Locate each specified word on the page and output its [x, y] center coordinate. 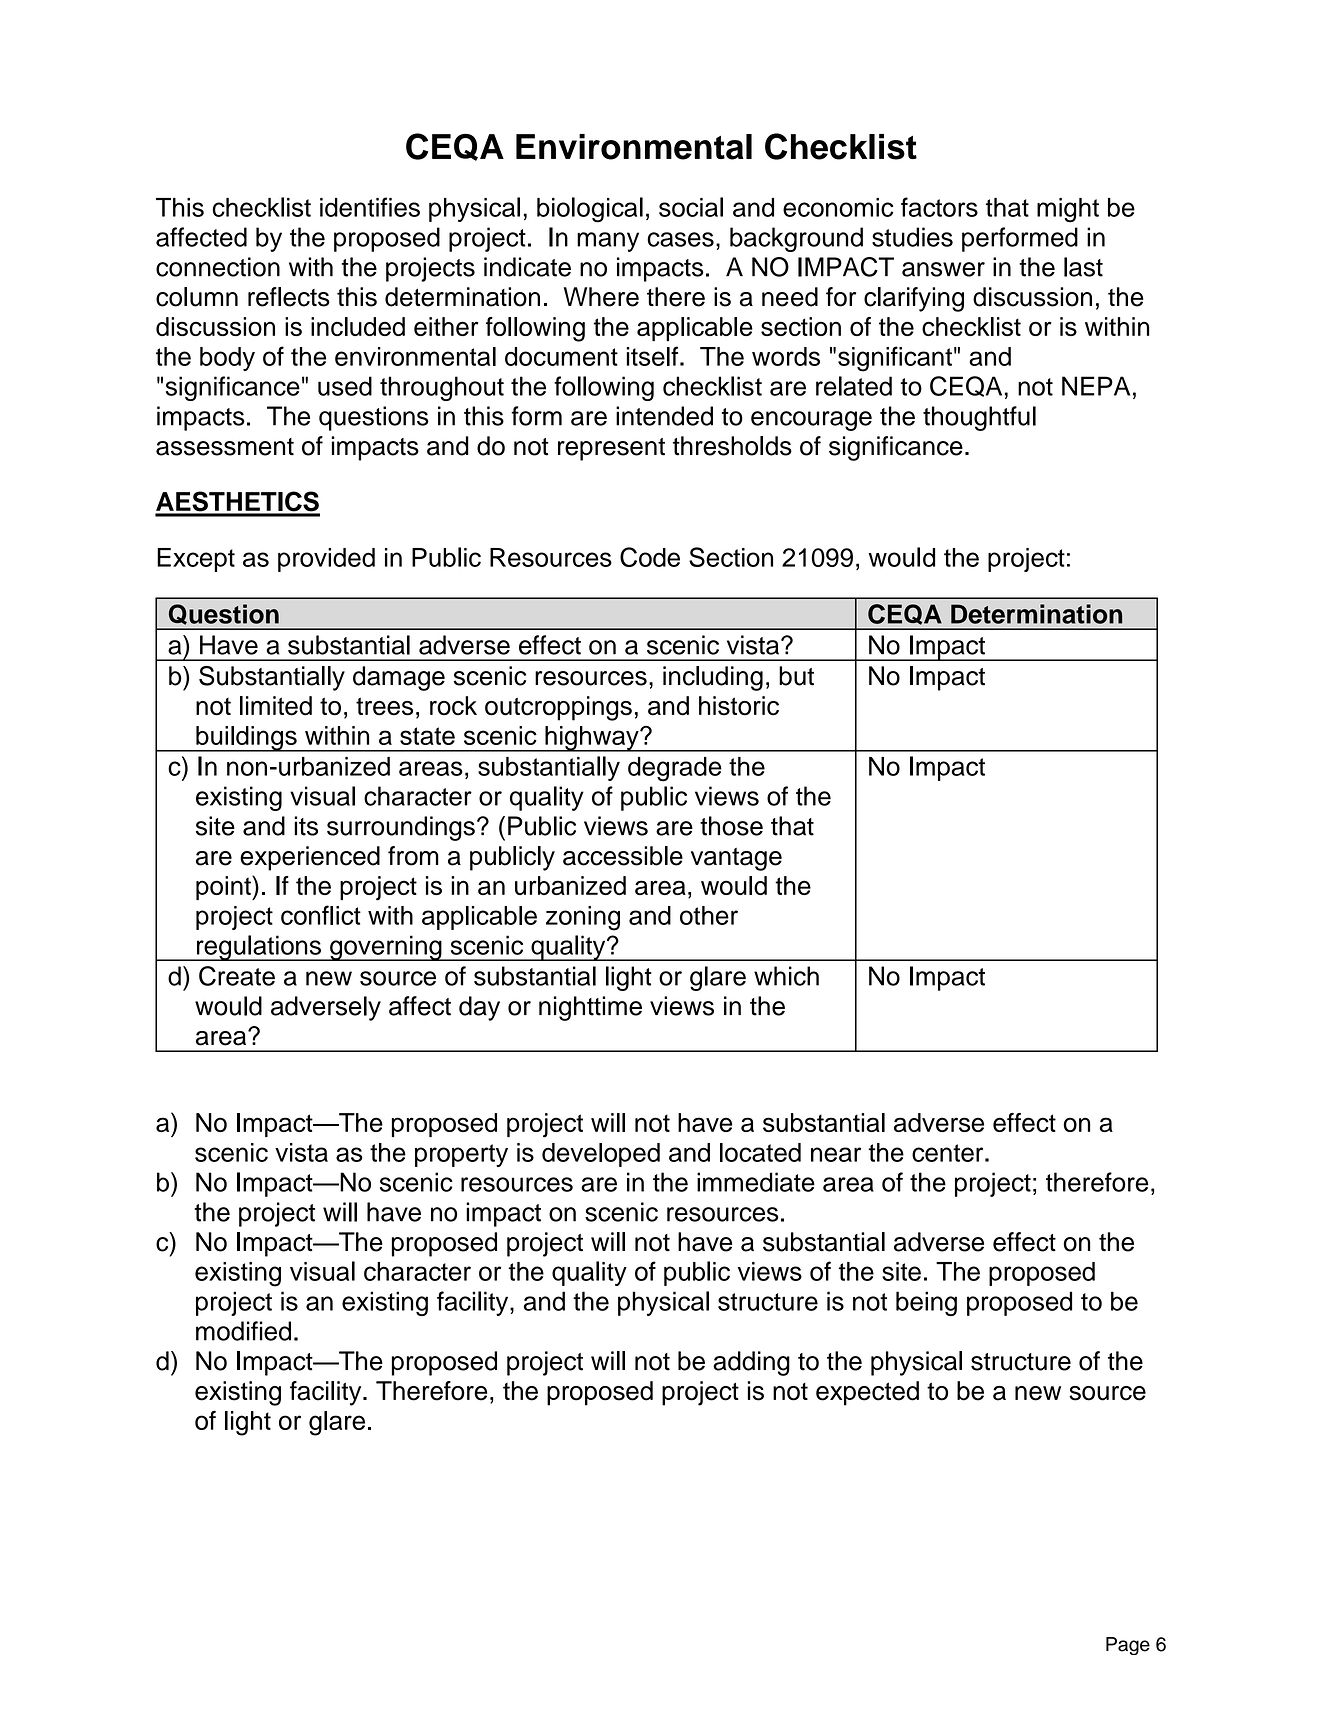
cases [680, 239]
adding [751, 1363]
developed [601, 1155]
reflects [289, 297]
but [796, 676]
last [1083, 267]
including [713, 678]
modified [243, 1331]
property [461, 1155]
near [836, 1154]
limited [276, 706]
